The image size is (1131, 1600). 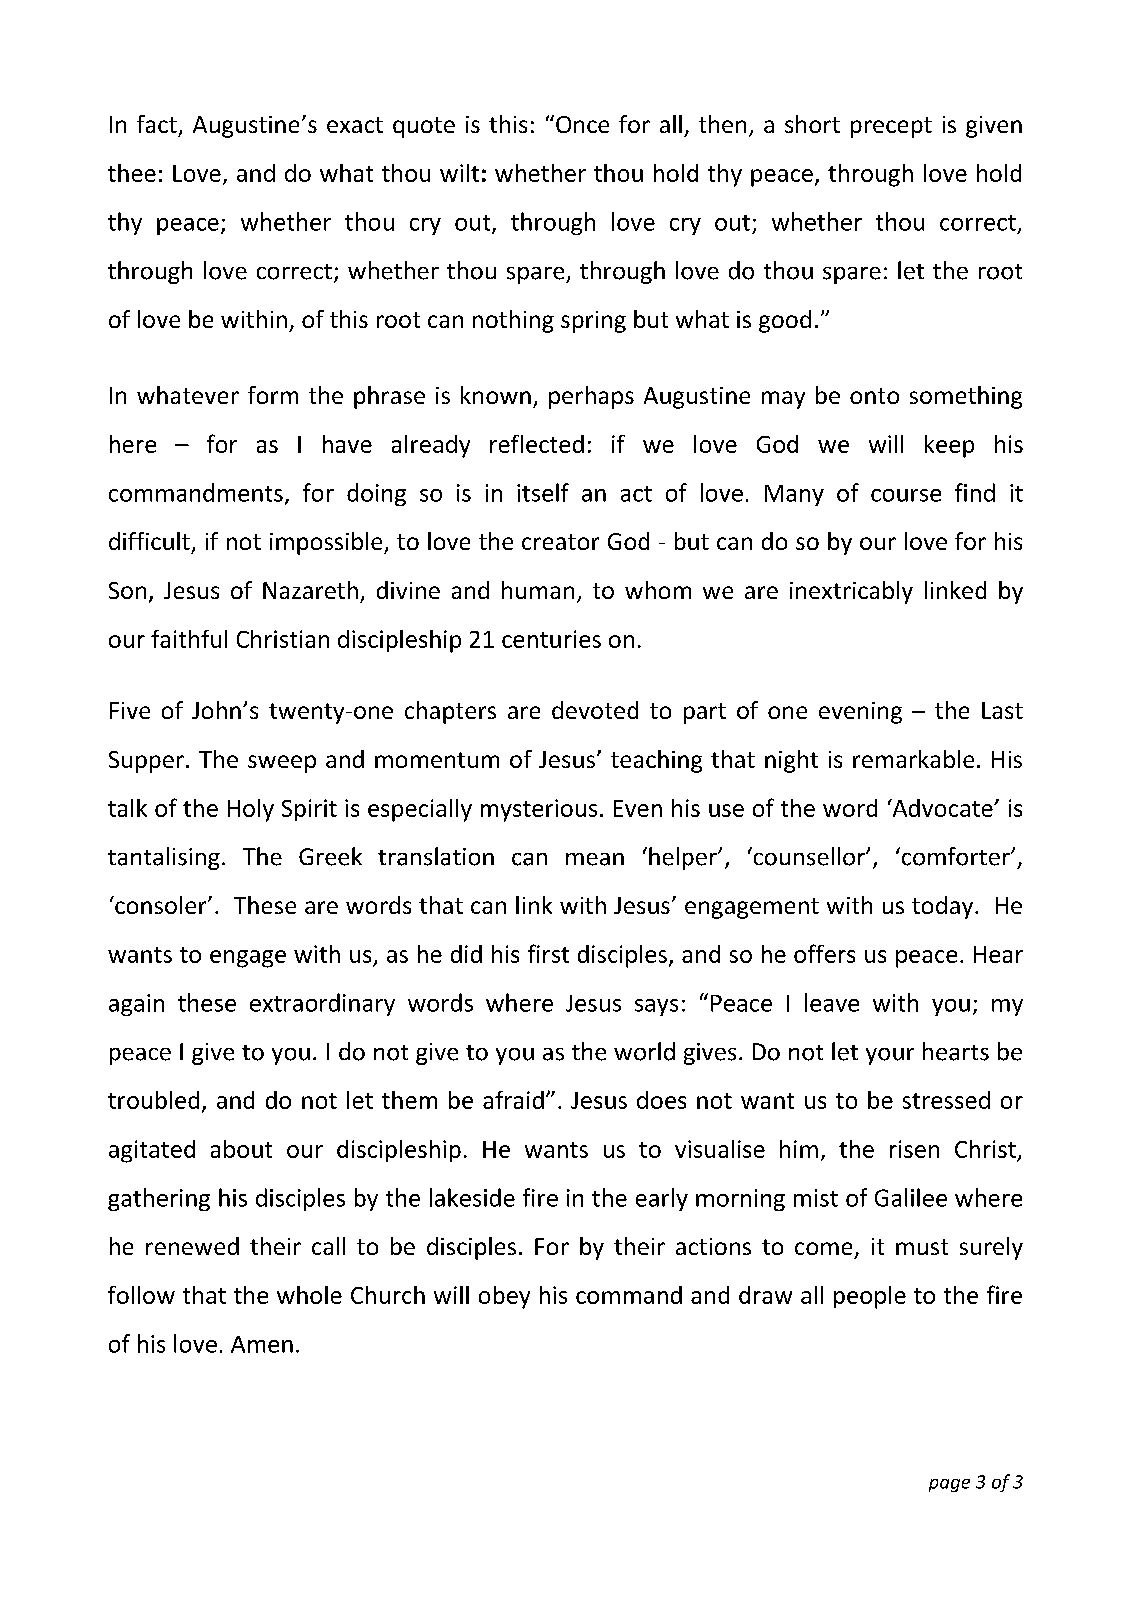 What do you see at coordinates (891, 127) in the image?
I see `precept` at bounding box center [891, 127].
